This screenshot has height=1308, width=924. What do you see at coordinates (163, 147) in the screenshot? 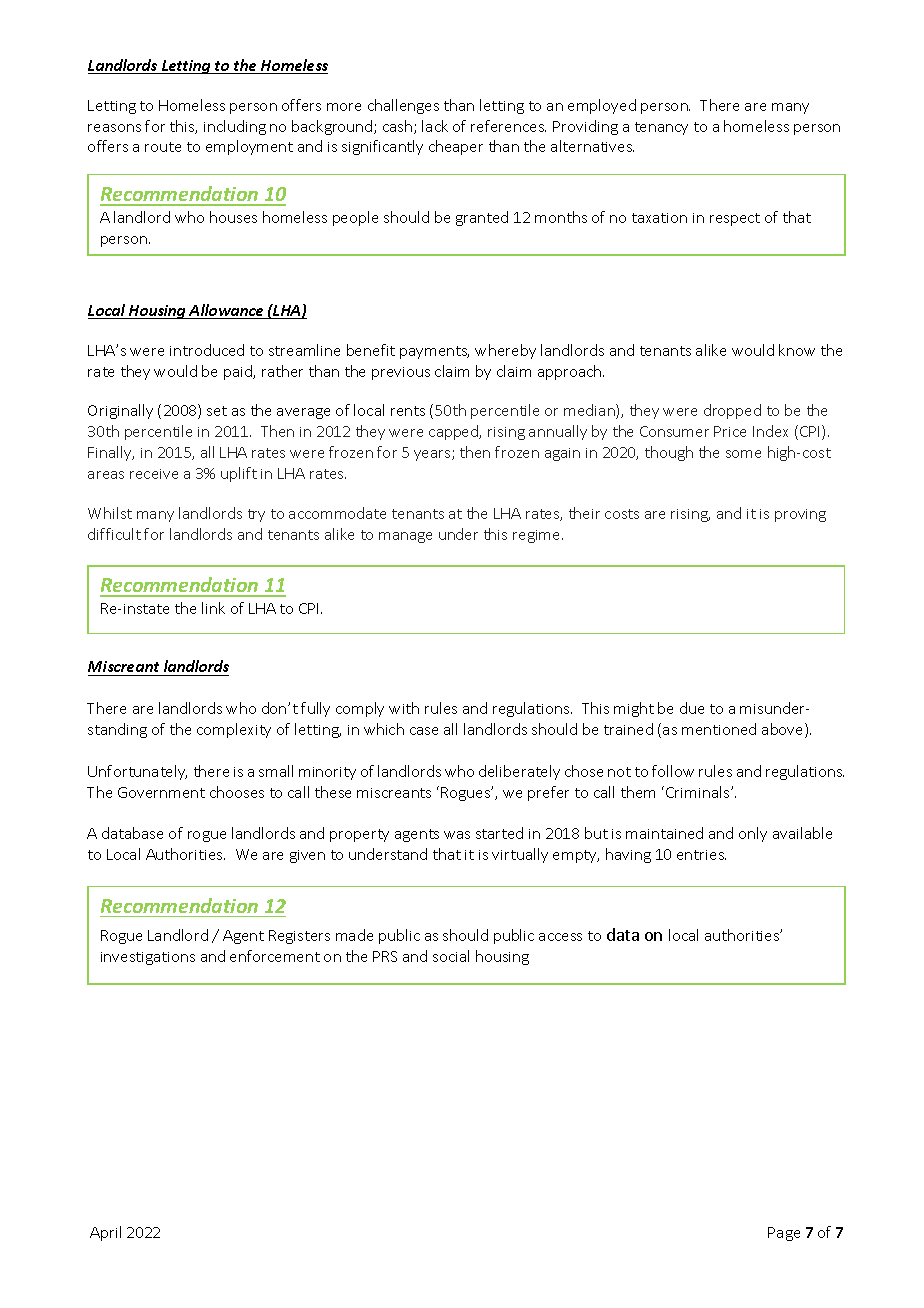
I see `route` at bounding box center [163, 147].
